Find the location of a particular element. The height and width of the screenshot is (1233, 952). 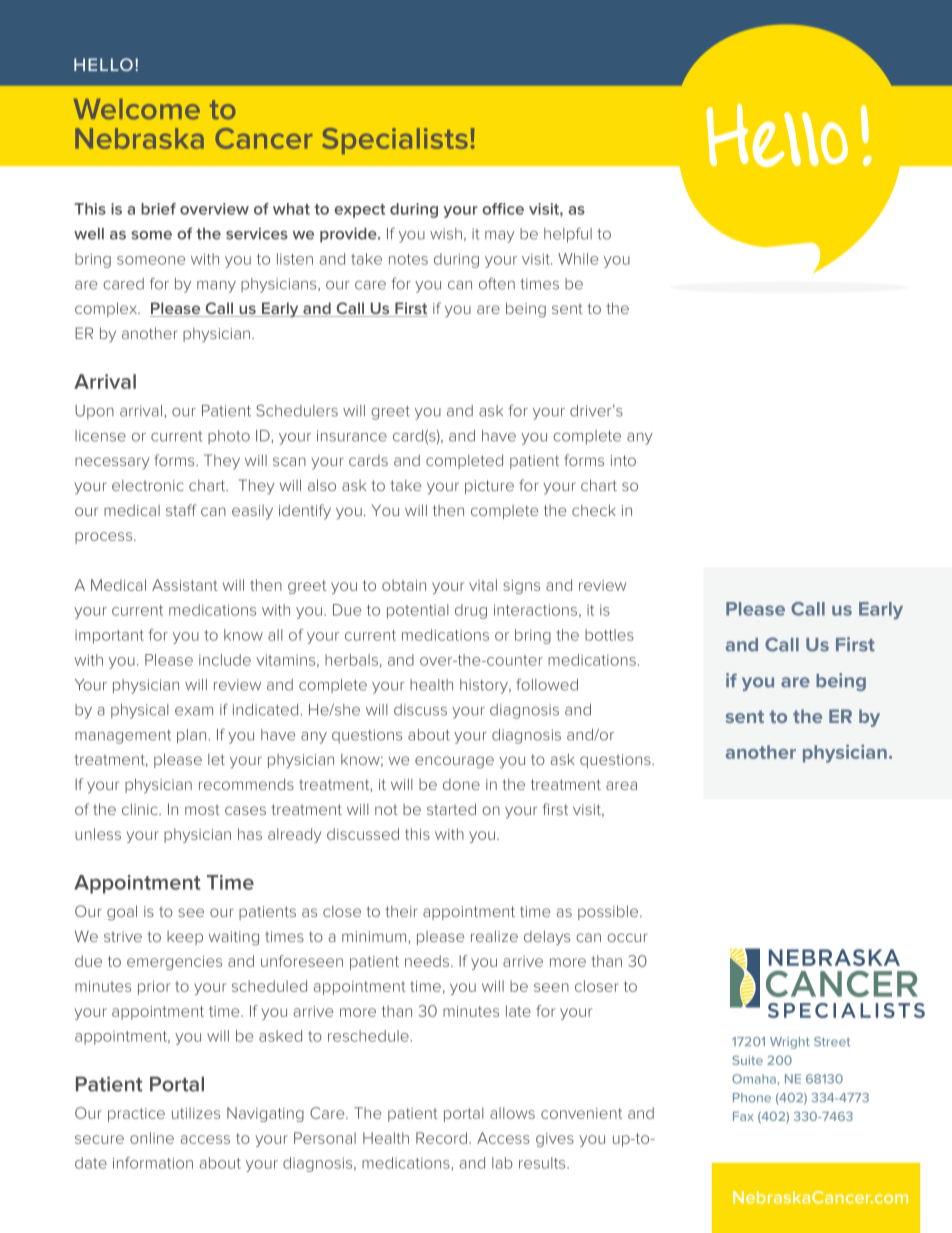

Welcome is located at coordinates (137, 109).
